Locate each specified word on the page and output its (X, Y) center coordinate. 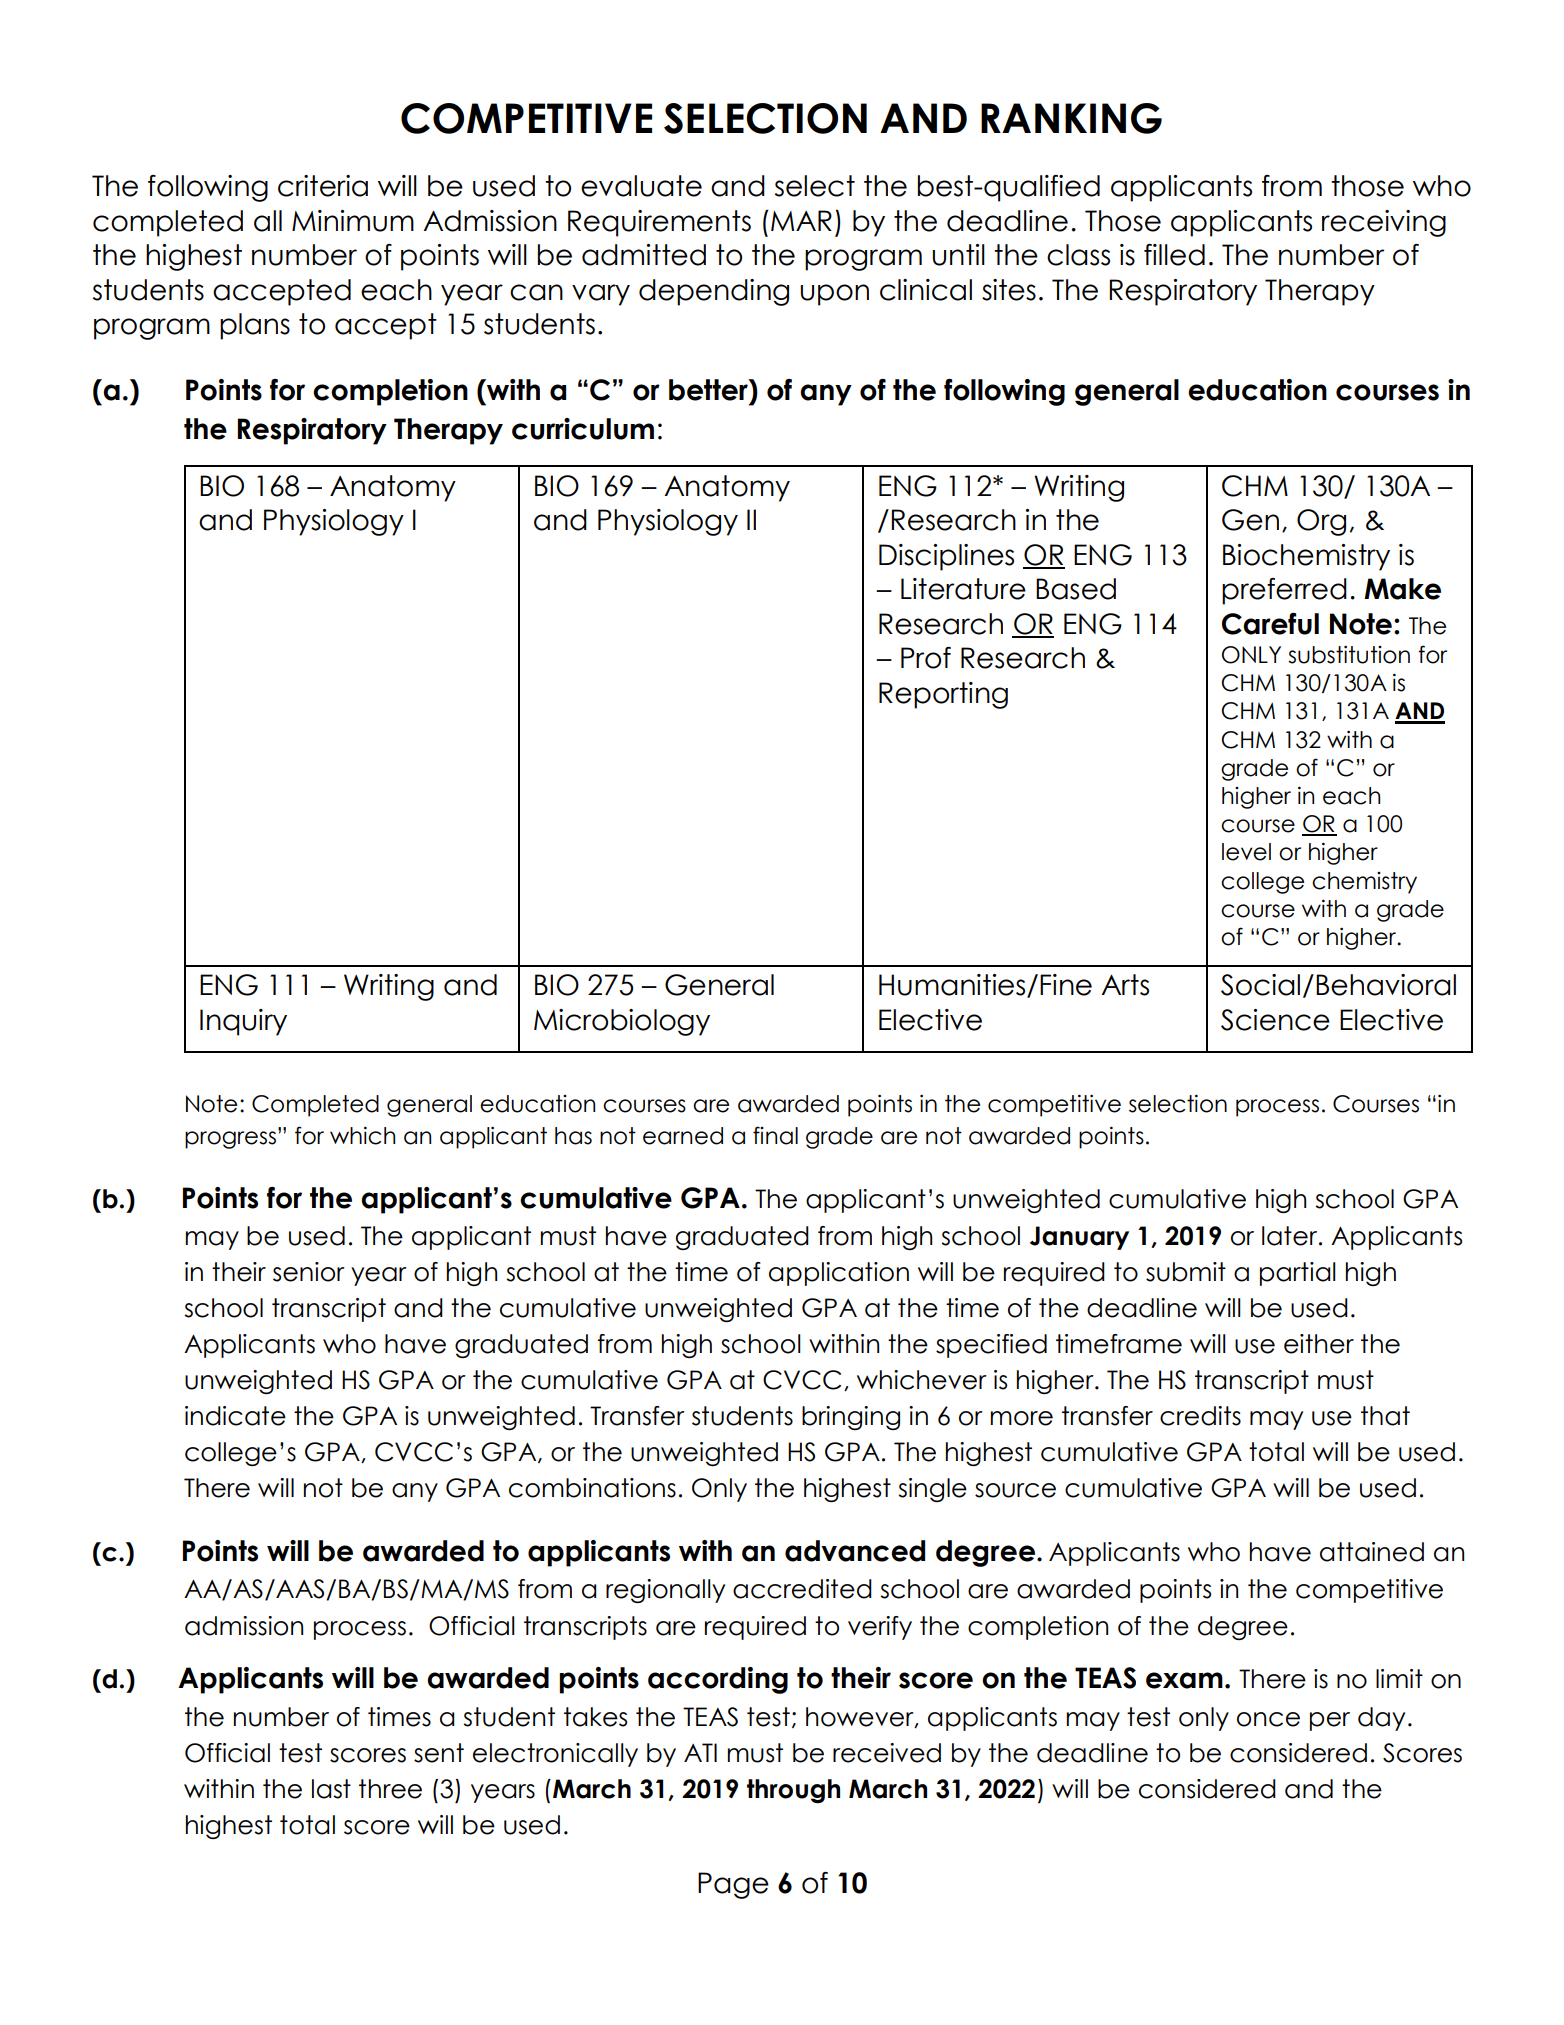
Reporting (943, 695)
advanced (855, 1551)
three (390, 1789)
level (1246, 852)
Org (1321, 522)
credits (1200, 1416)
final (775, 1135)
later (1291, 1236)
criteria (323, 186)
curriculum (583, 429)
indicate (235, 1416)
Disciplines (946, 557)
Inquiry (243, 1022)
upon (834, 295)
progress (230, 1140)
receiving (1384, 223)
